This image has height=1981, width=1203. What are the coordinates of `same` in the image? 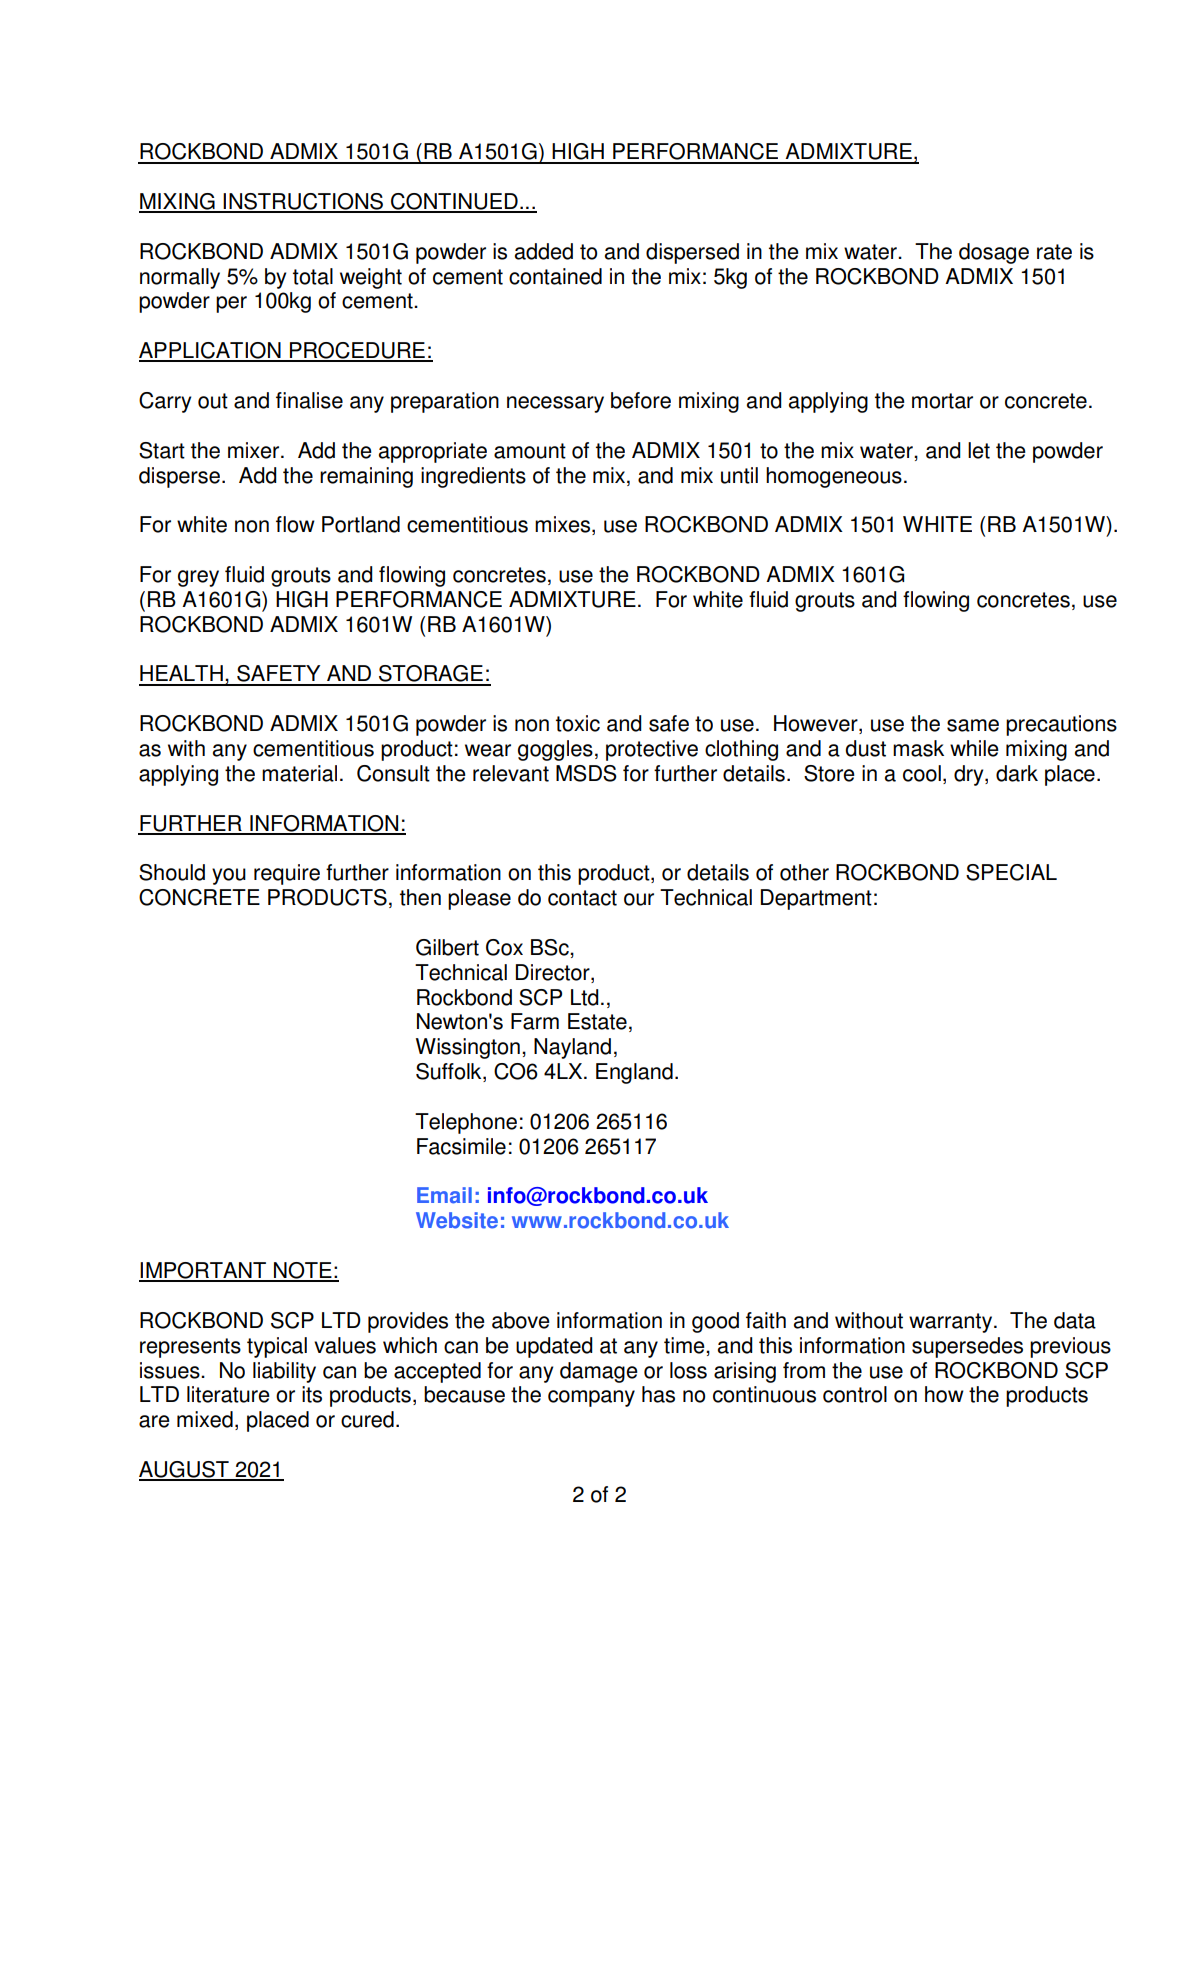 It's located at (973, 725).
